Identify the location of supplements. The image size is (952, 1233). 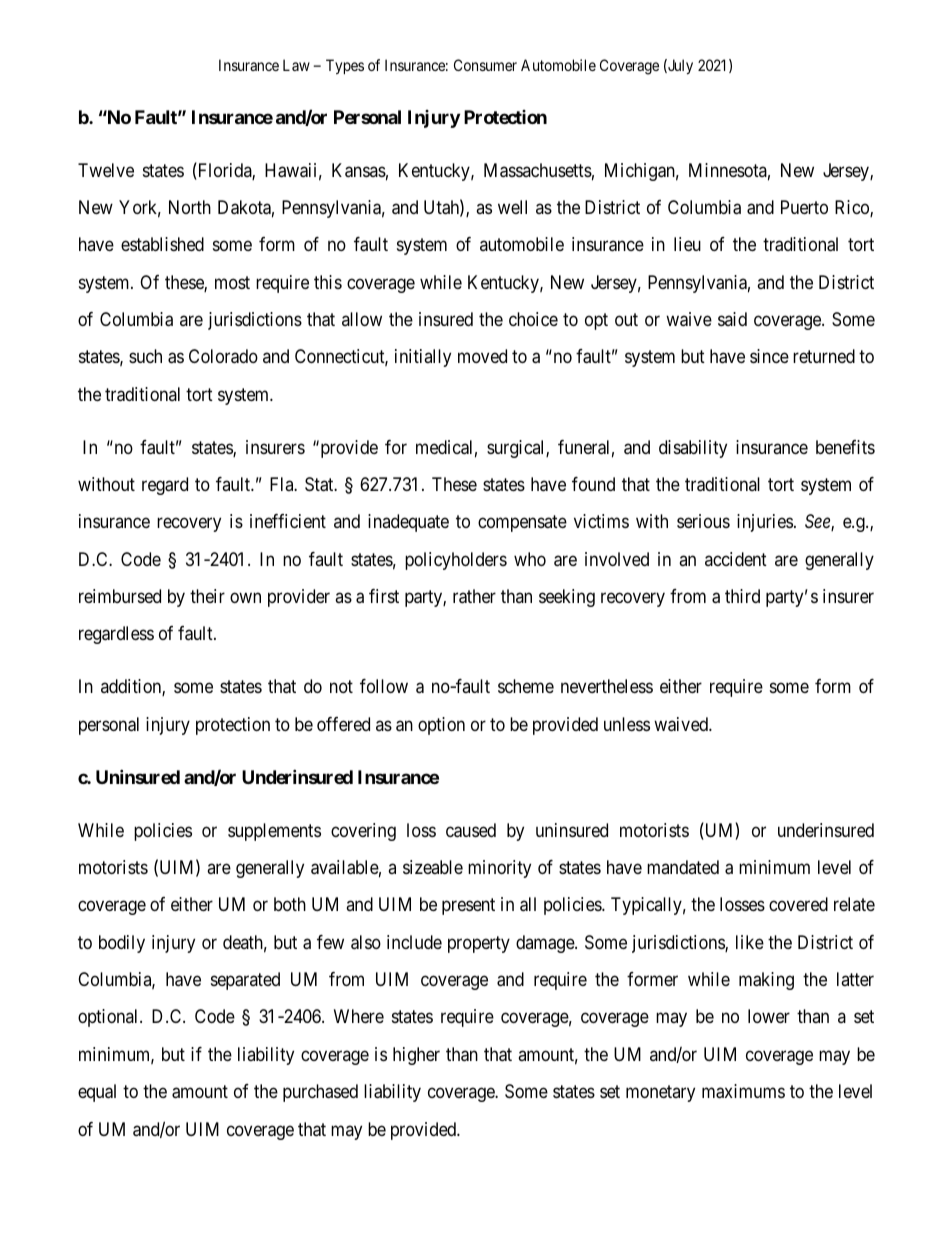
(274, 832).
